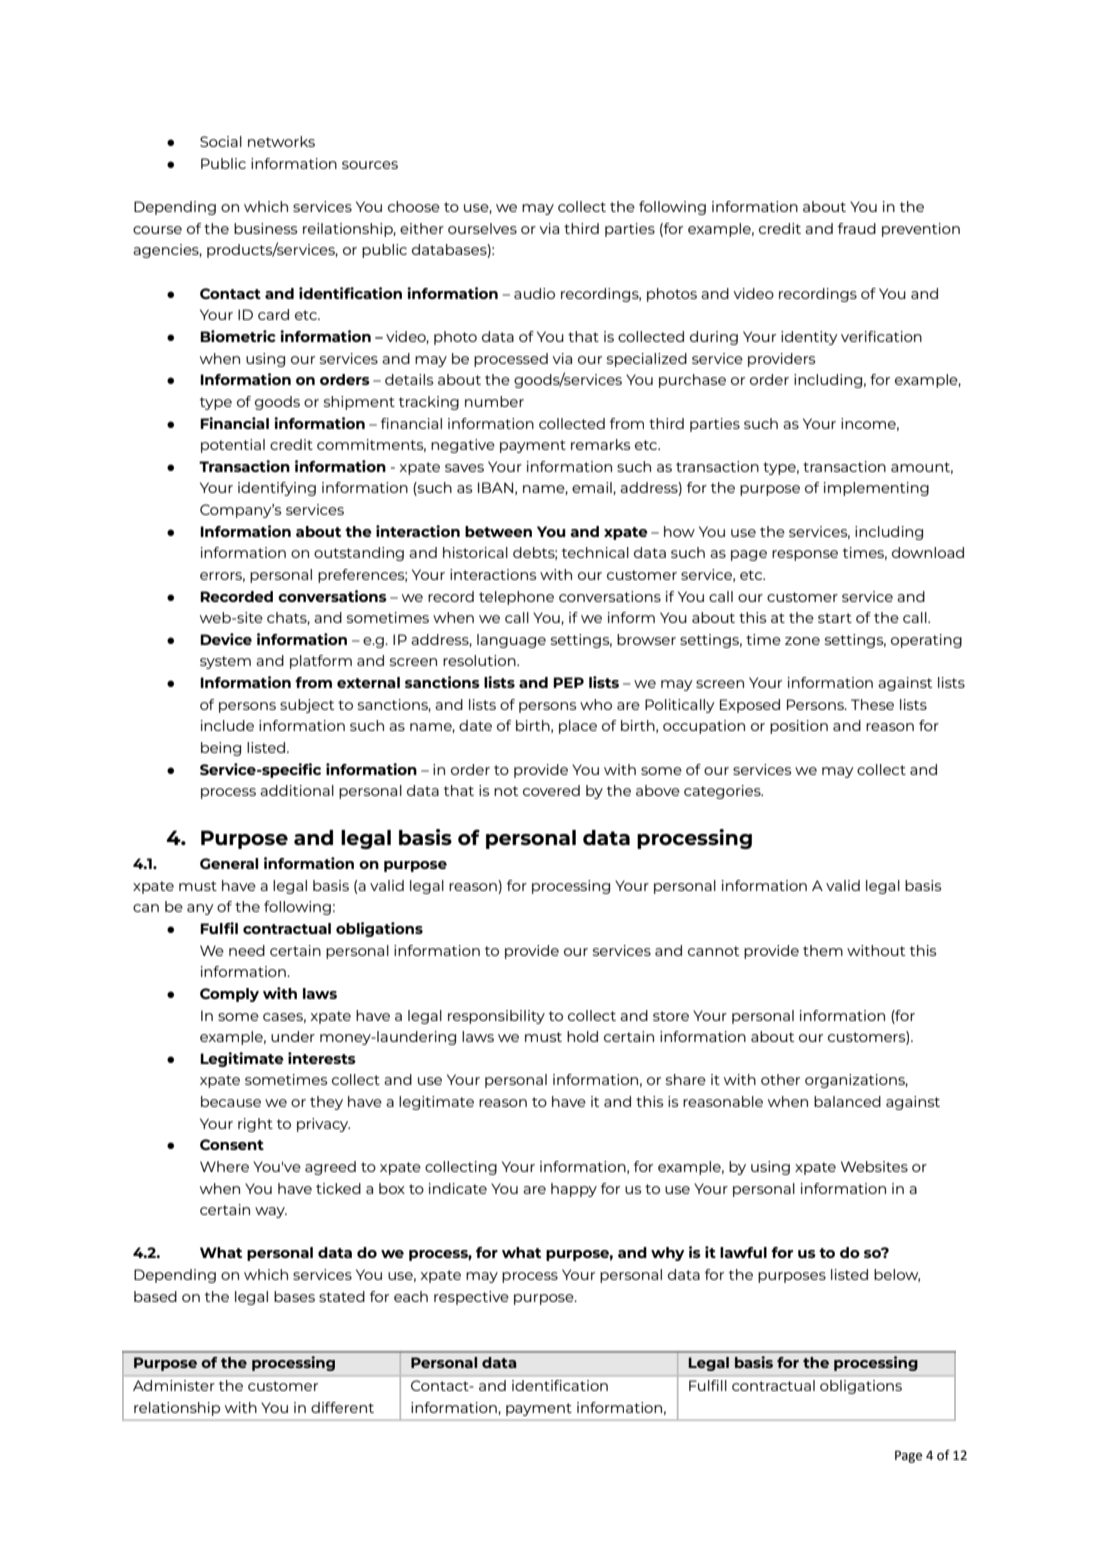  I want to click on ourselves, so click(482, 228).
